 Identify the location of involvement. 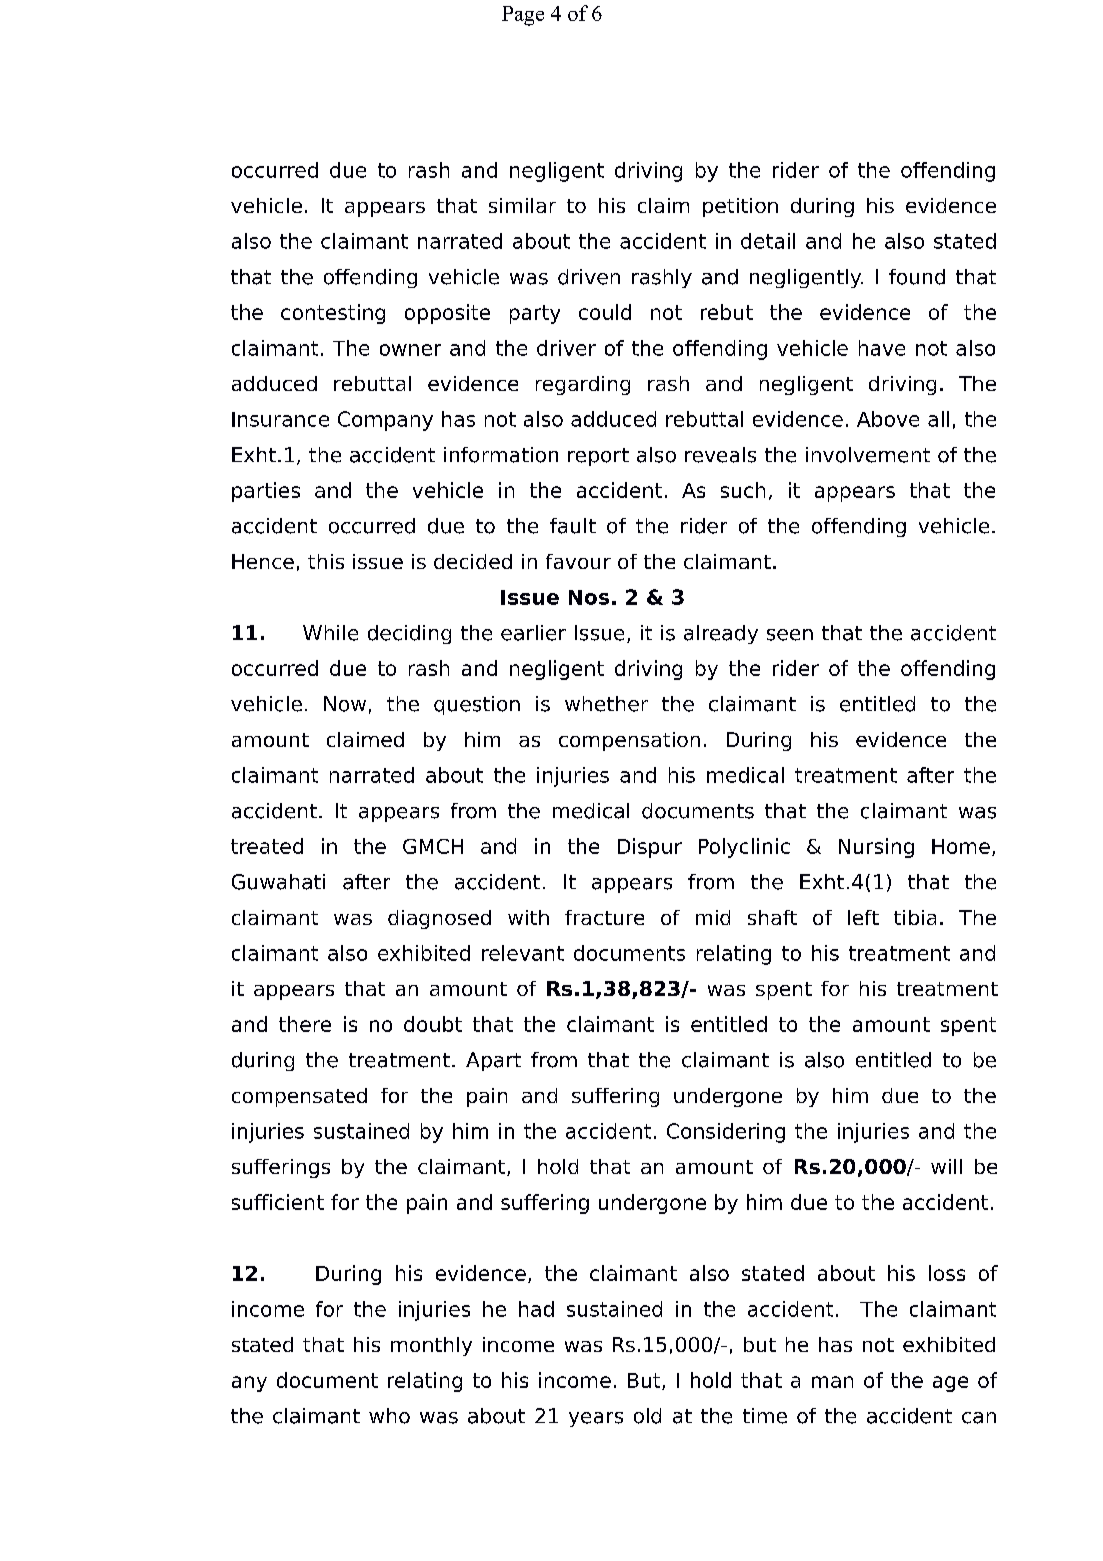
(868, 455).
